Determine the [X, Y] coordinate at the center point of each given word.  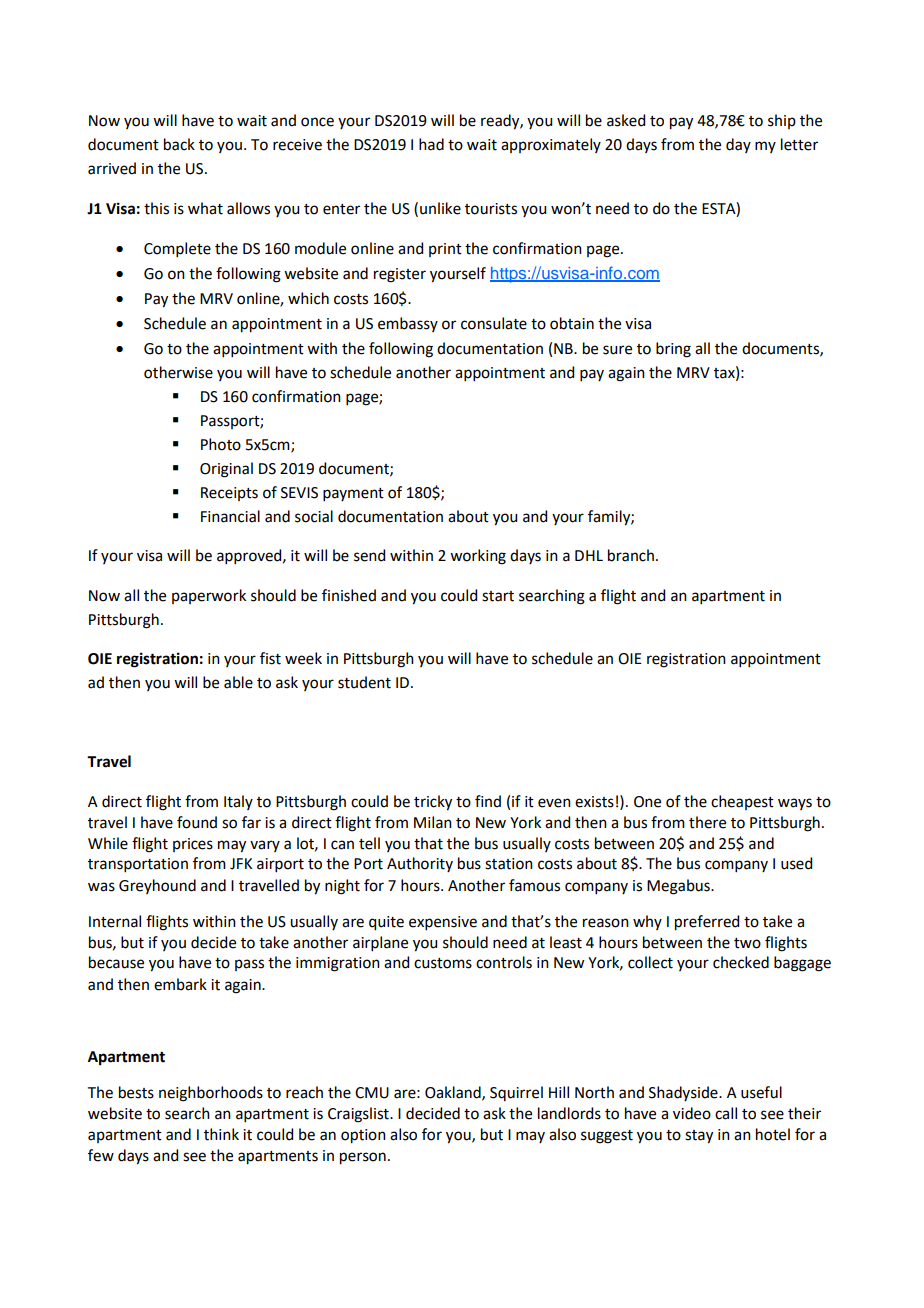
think [221, 1134]
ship [782, 121]
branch [631, 555]
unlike [440, 208]
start [498, 596]
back [179, 144]
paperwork [209, 596]
